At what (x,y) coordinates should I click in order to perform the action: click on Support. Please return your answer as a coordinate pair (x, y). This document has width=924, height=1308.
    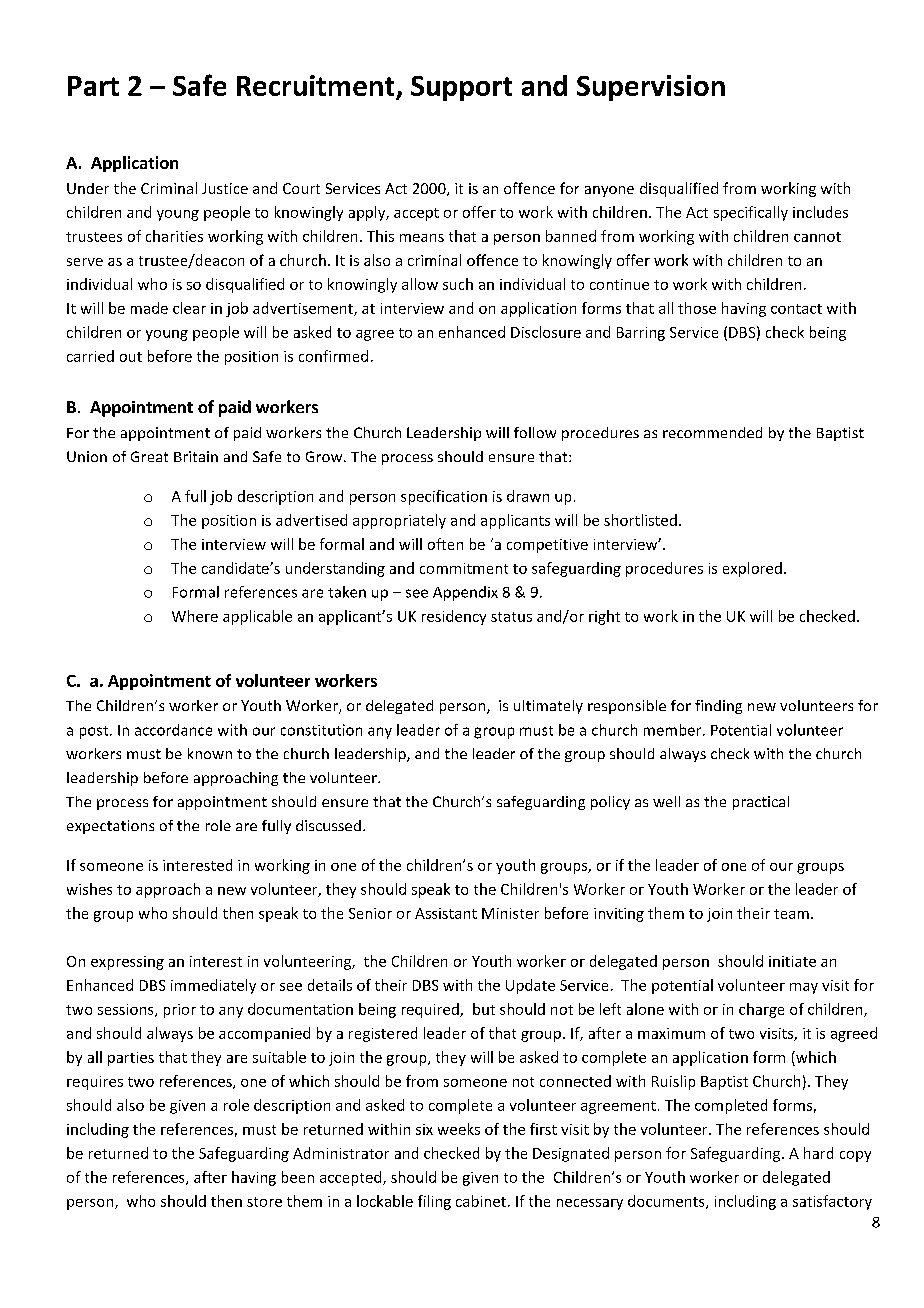
    Looking at the image, I should click on (461, 88).
